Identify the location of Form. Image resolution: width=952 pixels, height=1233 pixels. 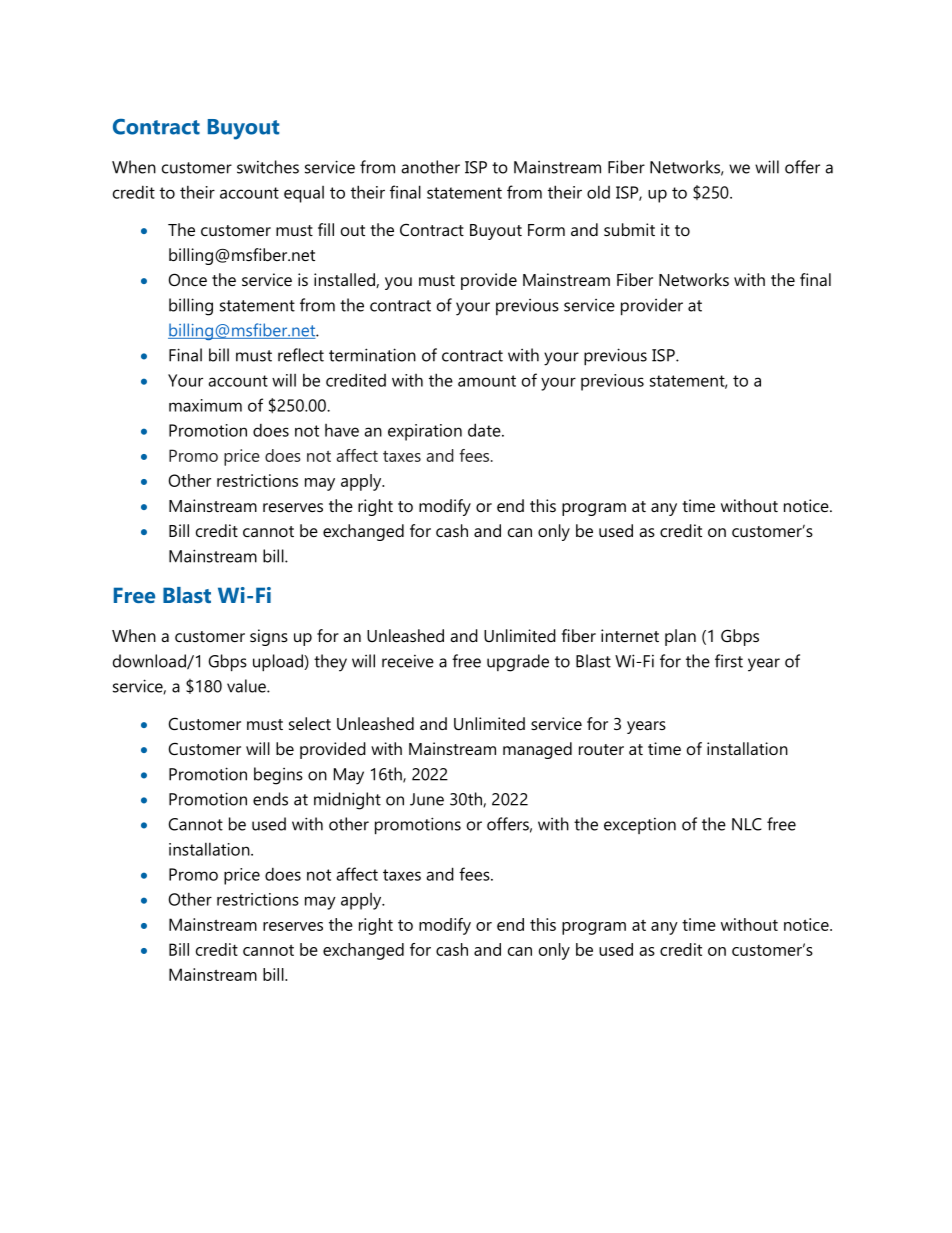
(546, 230).
